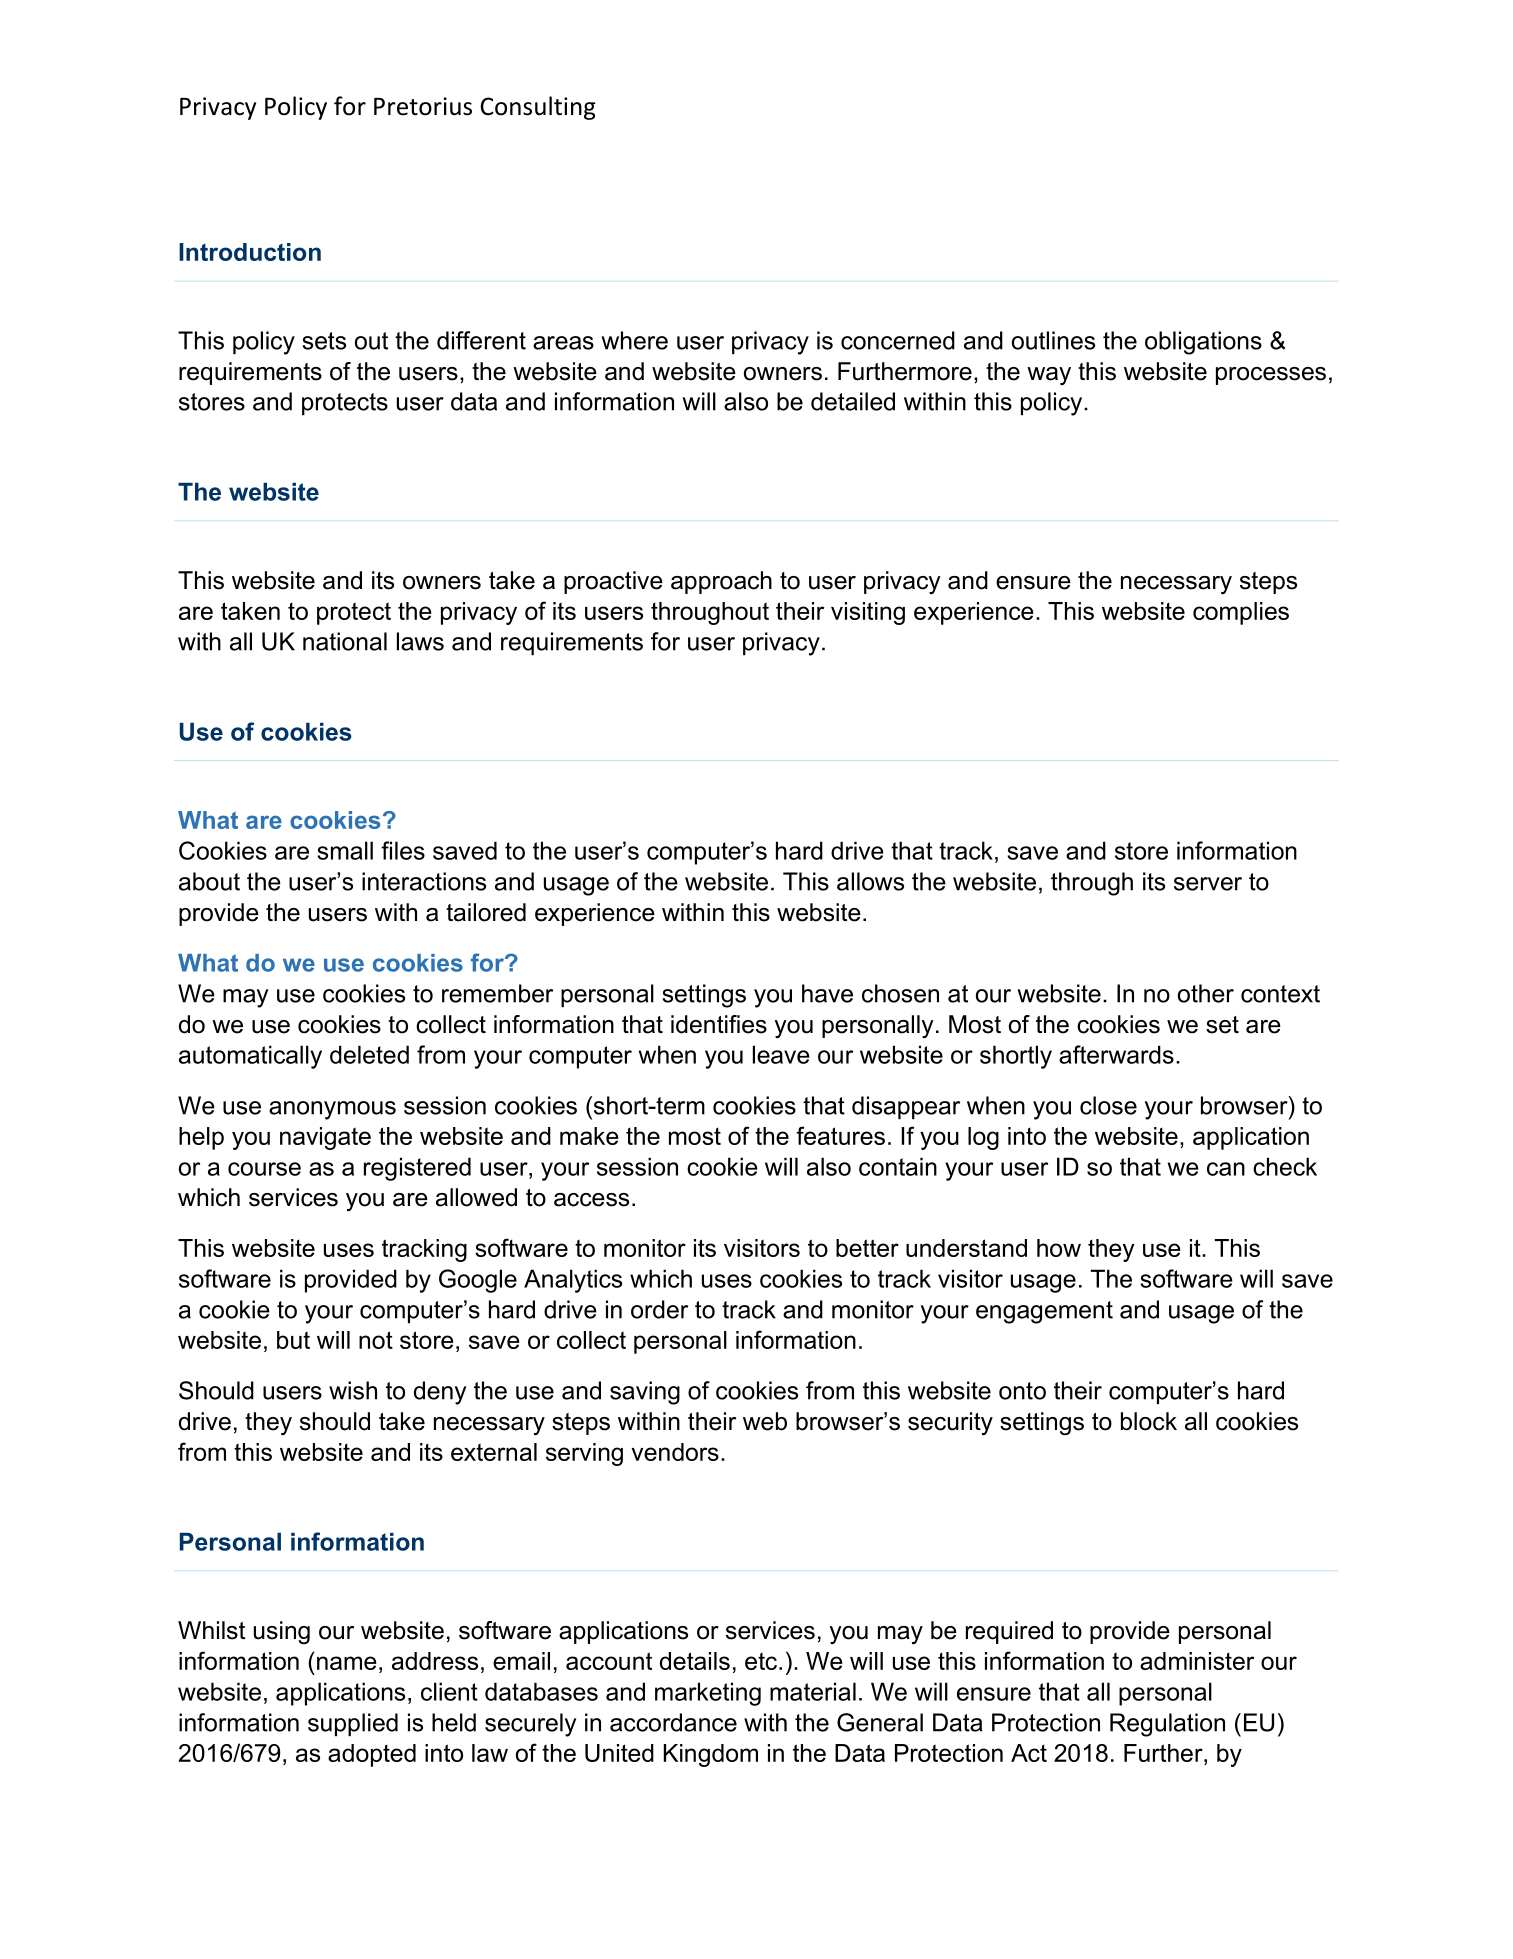  Describe the element at coordinates (423, 106) in the document. I see `Pretorius` at that location.
